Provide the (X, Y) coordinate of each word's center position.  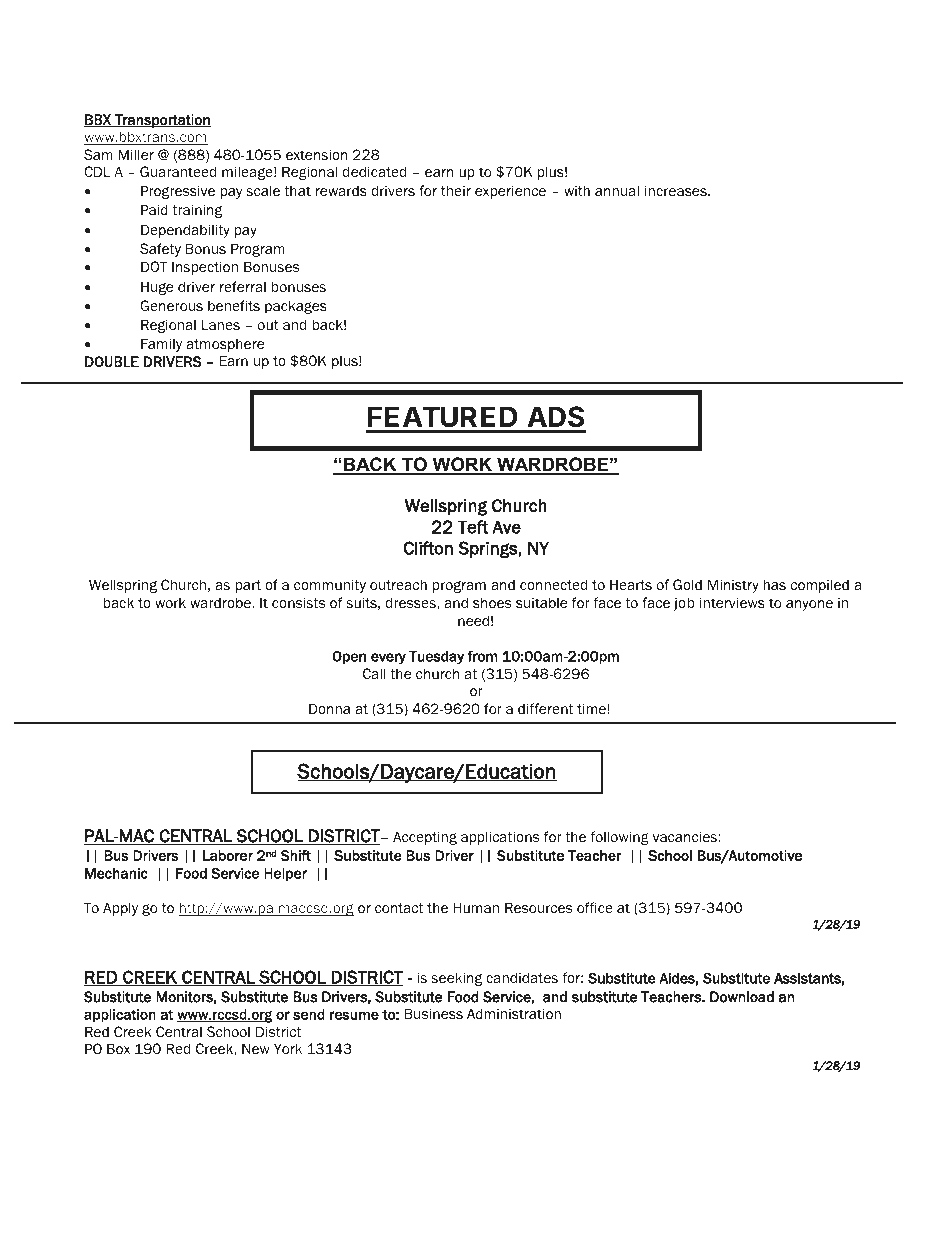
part (248, 586)
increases (677, 190)
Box (118, 1049)
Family (161, 345)
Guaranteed (178, 171)
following (619, 838)
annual (617, 190)
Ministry (733, 586)
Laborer (228, 855)
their (456, 191)
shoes (492, 603)
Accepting (425, 838)
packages (296, 307)
